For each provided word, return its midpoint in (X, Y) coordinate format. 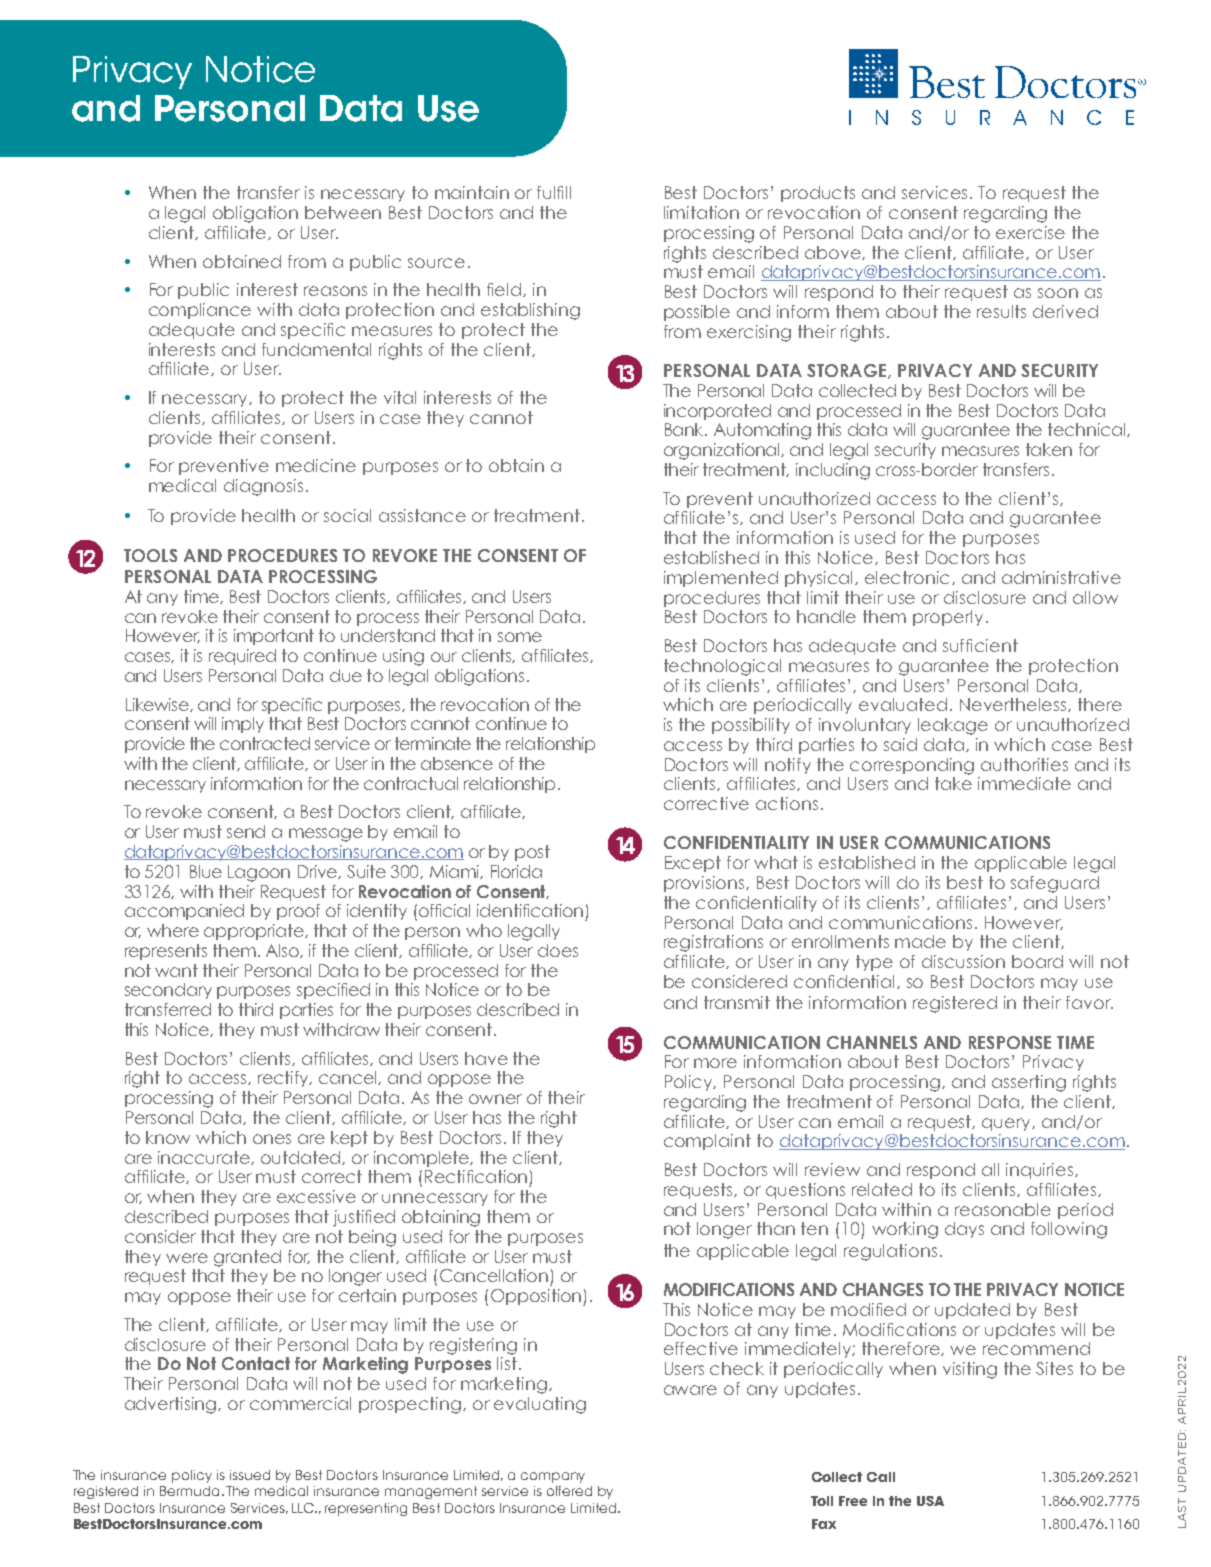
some (520, 637)
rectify (284, 1079)
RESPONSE (1010, 1042)
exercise (1030, 232)
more (715, 1063)
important (274, 637)
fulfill (554, 192)
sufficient (980, 645)
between (343, 212)
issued (250, 1475)
